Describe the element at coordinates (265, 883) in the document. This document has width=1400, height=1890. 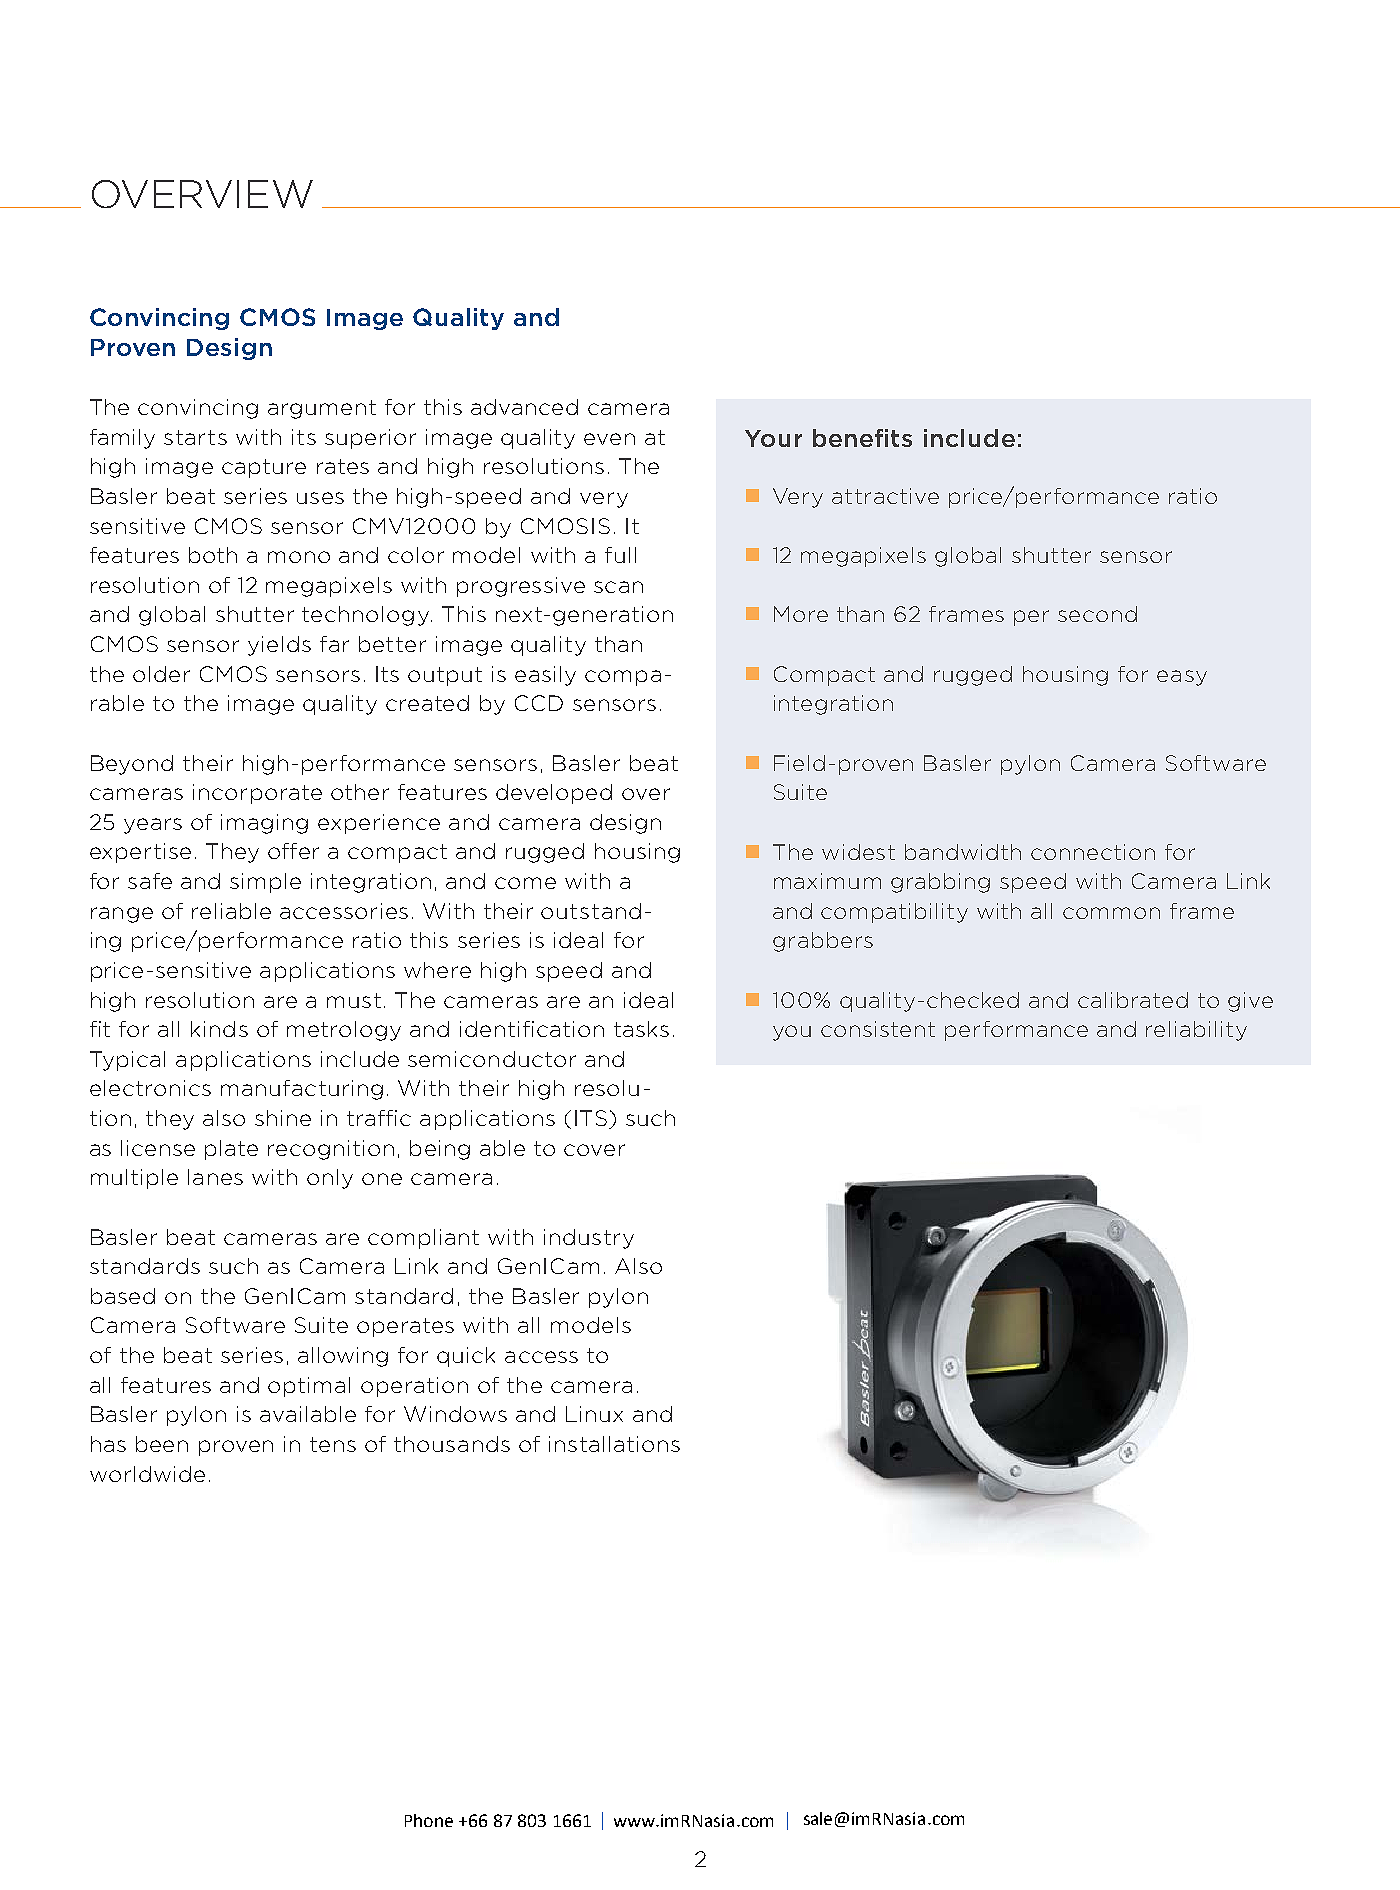
I see `simple` at that location.
